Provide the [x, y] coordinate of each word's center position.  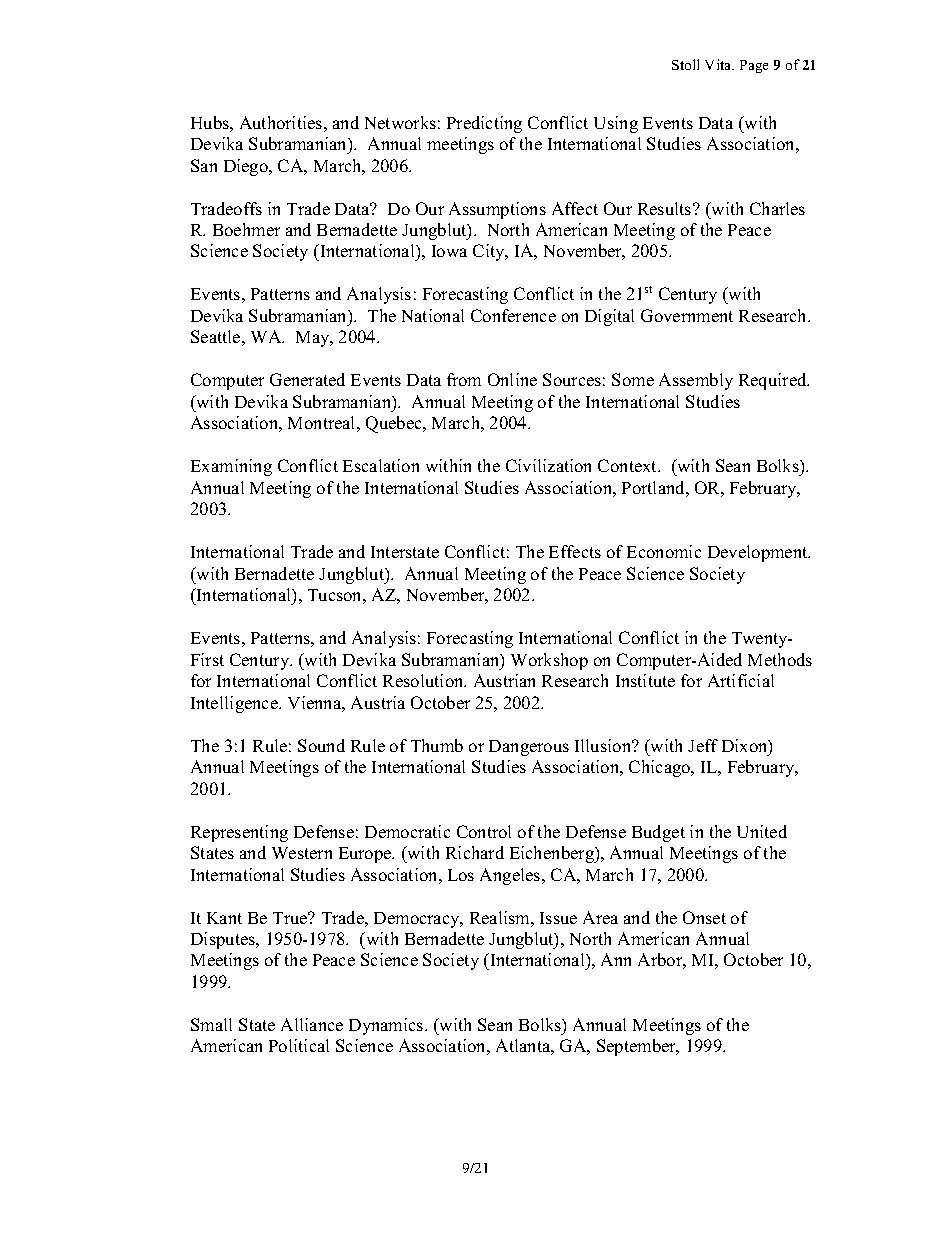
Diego [247, 167]
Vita [719, 64]
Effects [575, 551]
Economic [664, 551]
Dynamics [387, 1026]
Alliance [312, 1024]
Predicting [484, 124]
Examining [231, 467]
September [638, 1047]
